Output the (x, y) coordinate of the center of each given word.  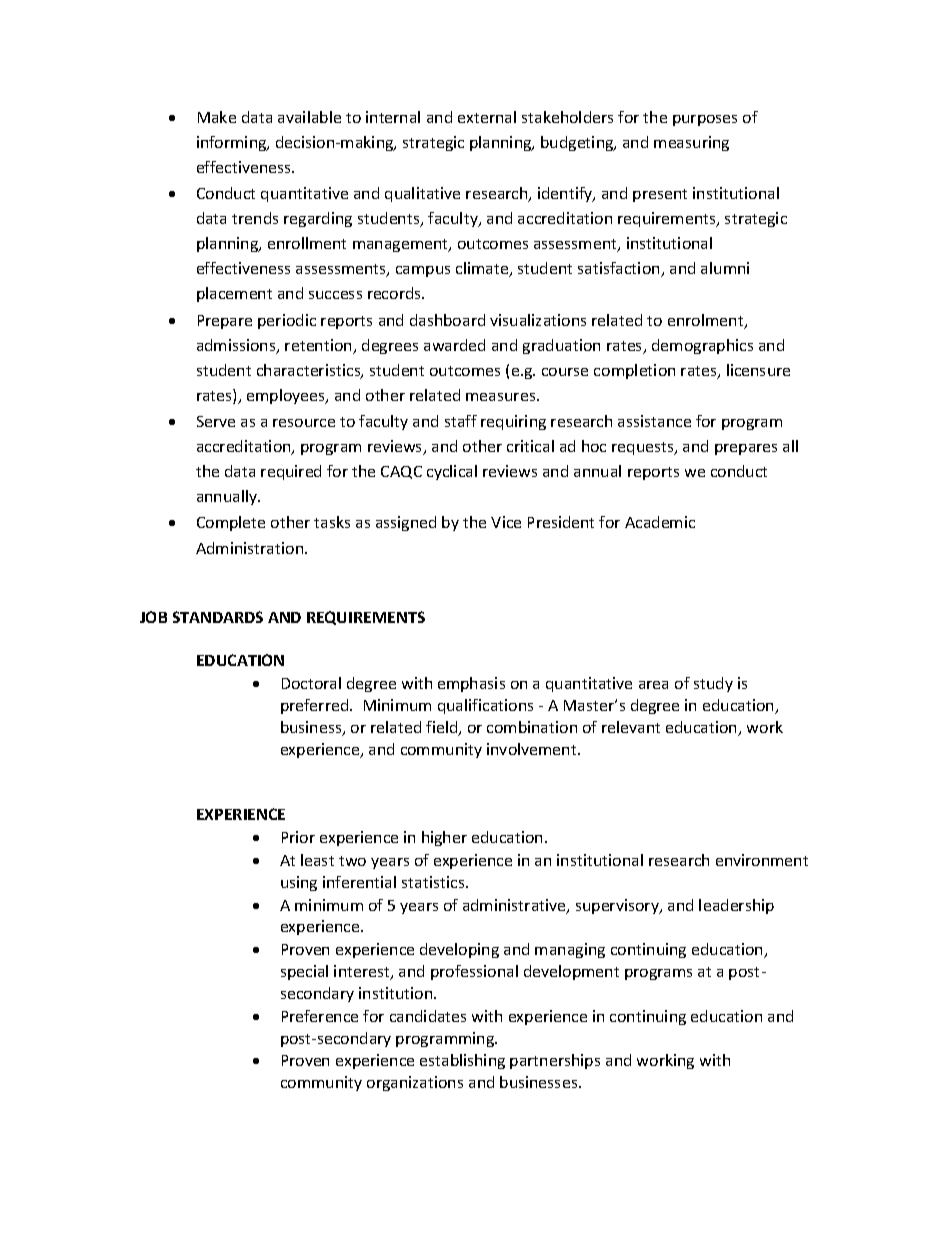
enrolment (707, 321)
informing (233, 143)
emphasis (471, 684)
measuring (691, 143)
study (713, 684)
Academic (660, 522)
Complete (231, 523)
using (299, 883)
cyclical (452, 472)
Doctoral (311, 683)
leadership (736, 906)
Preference (320, 1016)
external (487, 117)
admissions (237, 346)
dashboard (447, 320)
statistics (434, 882)
